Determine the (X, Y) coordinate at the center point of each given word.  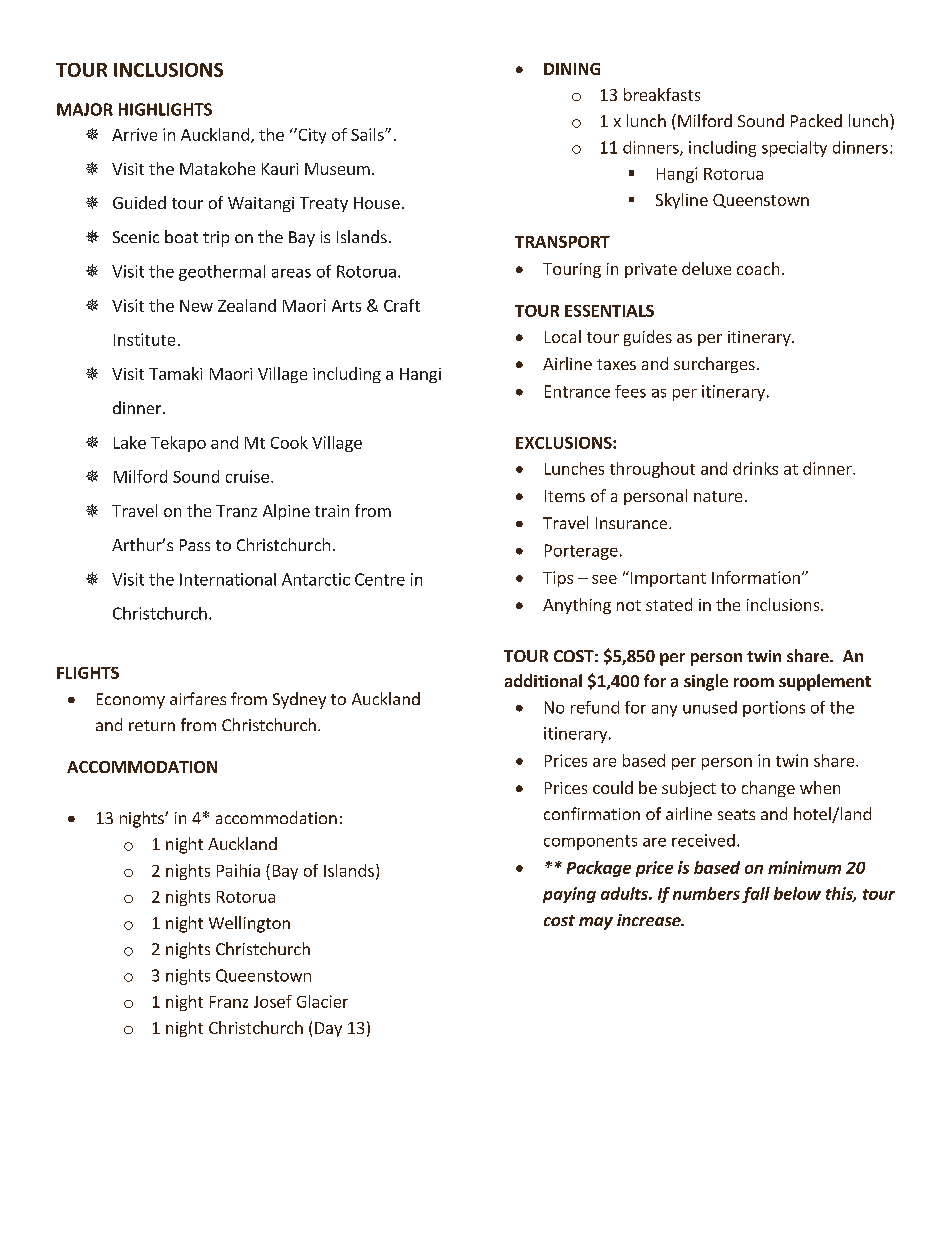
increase (650, 920)
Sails (368, 134)
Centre (380, 579)
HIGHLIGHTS (165, 109)
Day (328, 1029)
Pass (195, 545)
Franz (229, 1002)
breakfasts (662, 94)
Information (756, 577)
